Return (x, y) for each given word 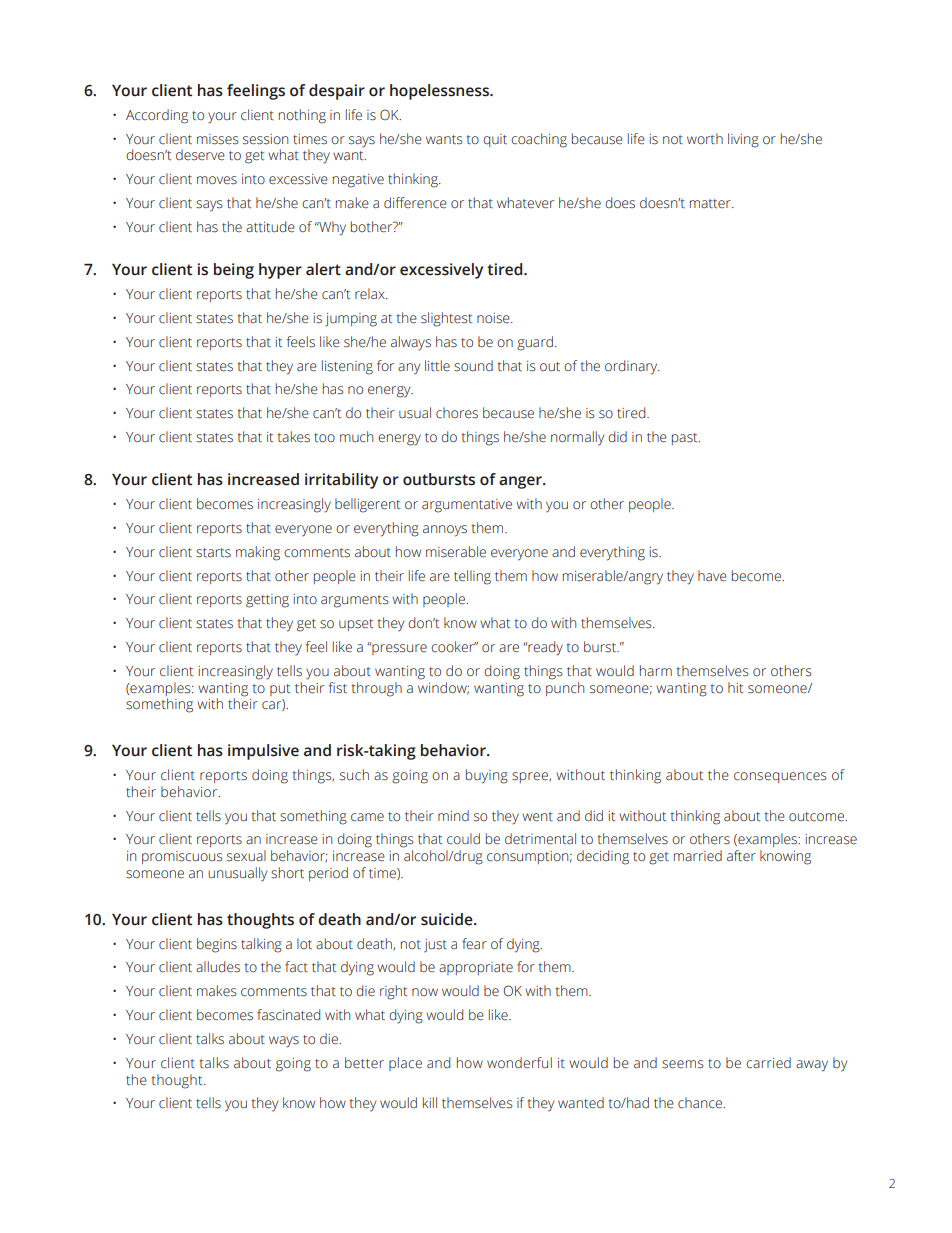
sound (473, 366)
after (741, 855)
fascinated (288, 1015)
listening (347, 367)
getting (267, 601)
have (712, 576)
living (743, 140)
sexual (246, 856)
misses (218, 139)
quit (495, 140)
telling (472, 577)
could (463, 839)
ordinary (632, 367)
